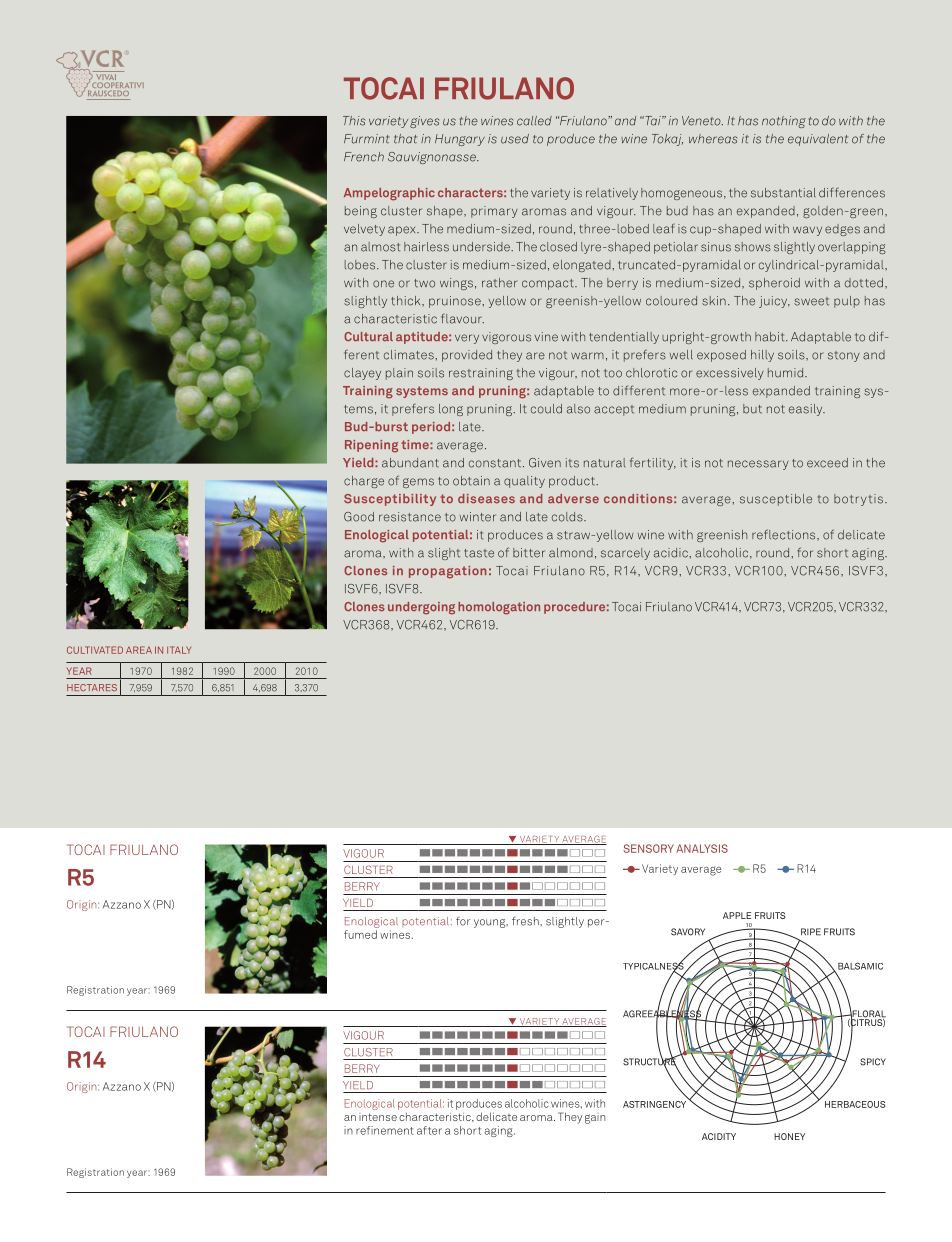  I want to click on reflections, so click(785, 535).
